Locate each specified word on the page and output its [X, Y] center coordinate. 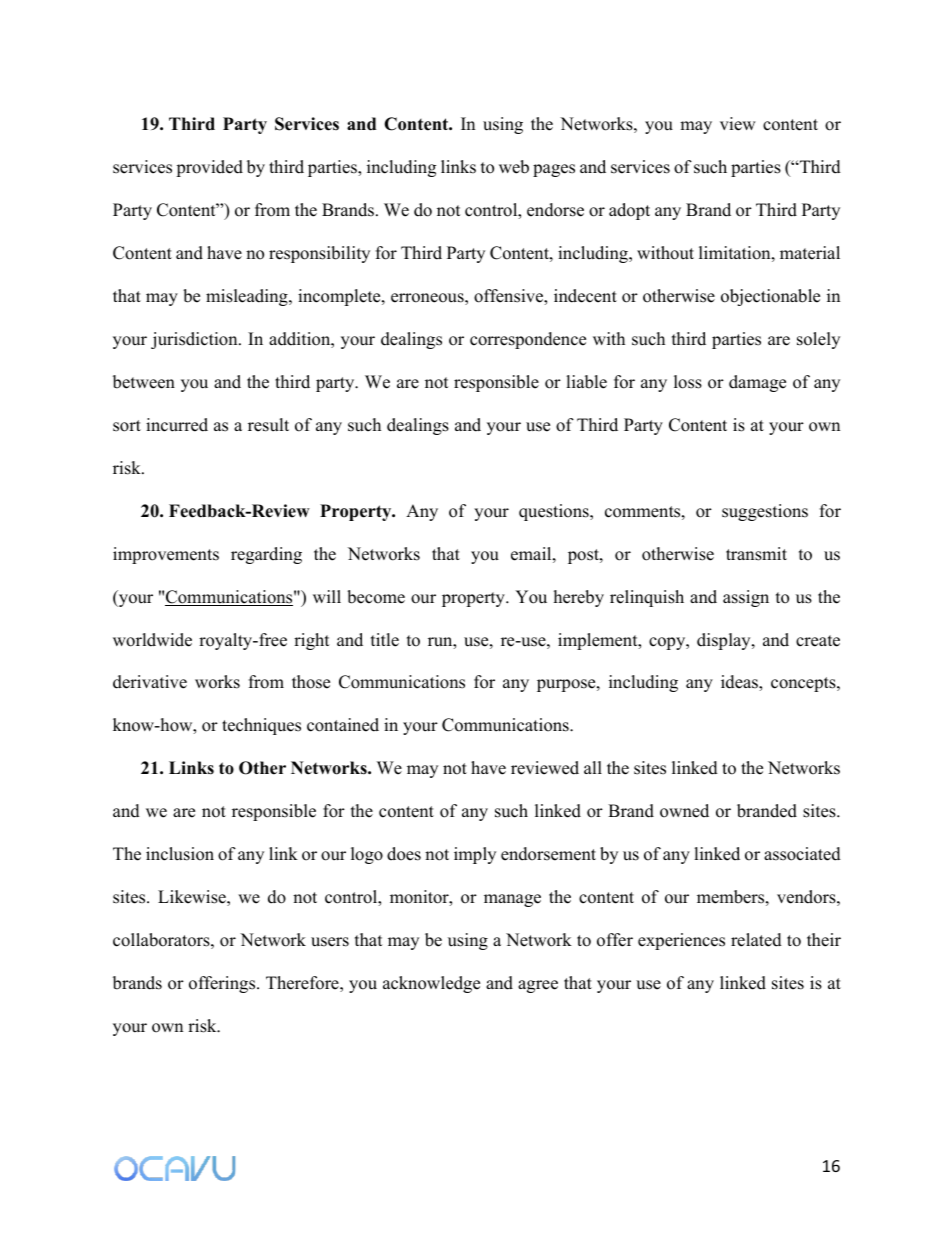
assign [746, 598]
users [330, 942]
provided [209, 168]
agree [538, 986]
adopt [629, 211]
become [376, 597]
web [514, 167]
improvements [166, 555]
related [756, 940]
